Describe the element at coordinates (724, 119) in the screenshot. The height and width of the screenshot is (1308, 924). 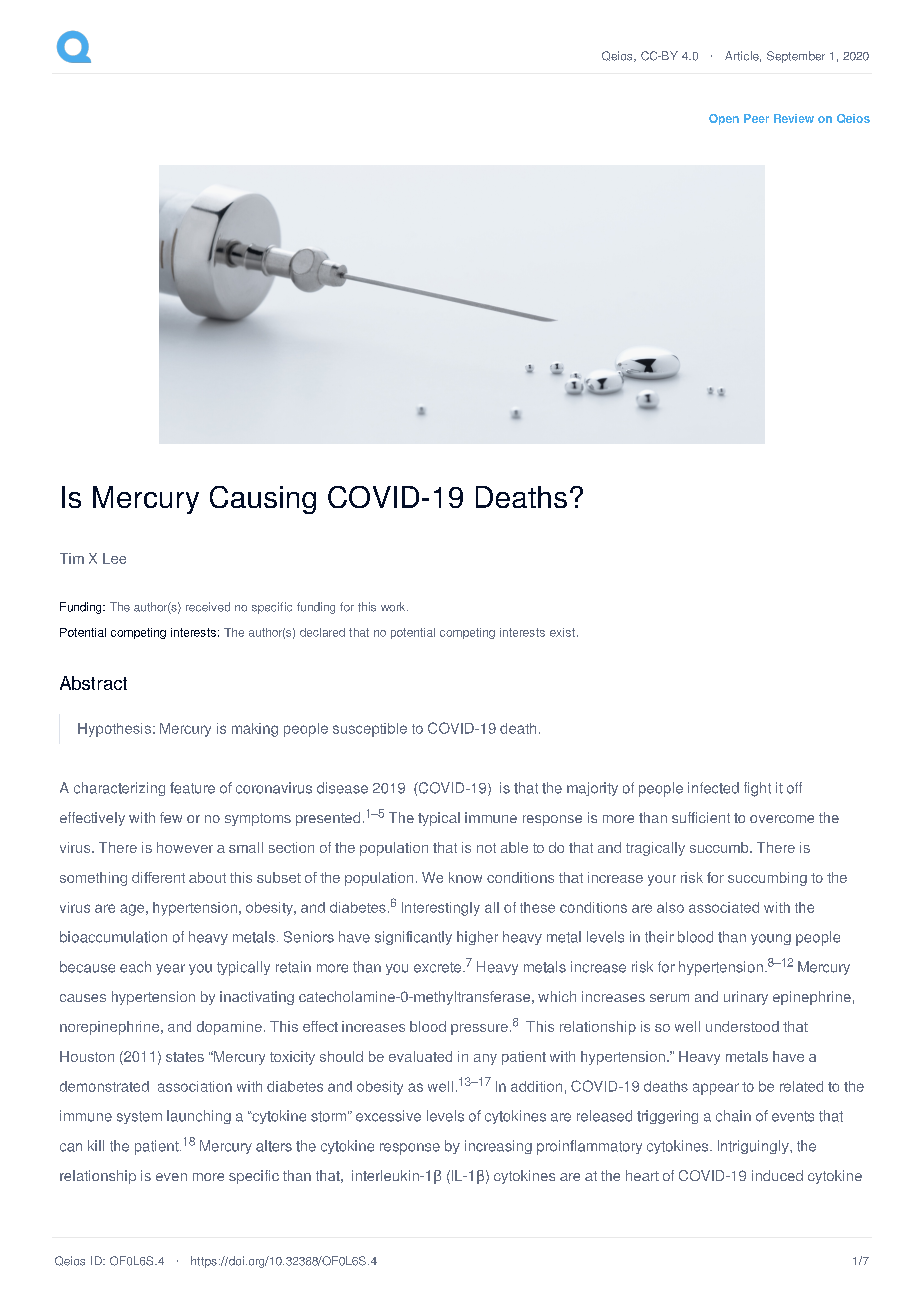
I see `Open` at that location.
